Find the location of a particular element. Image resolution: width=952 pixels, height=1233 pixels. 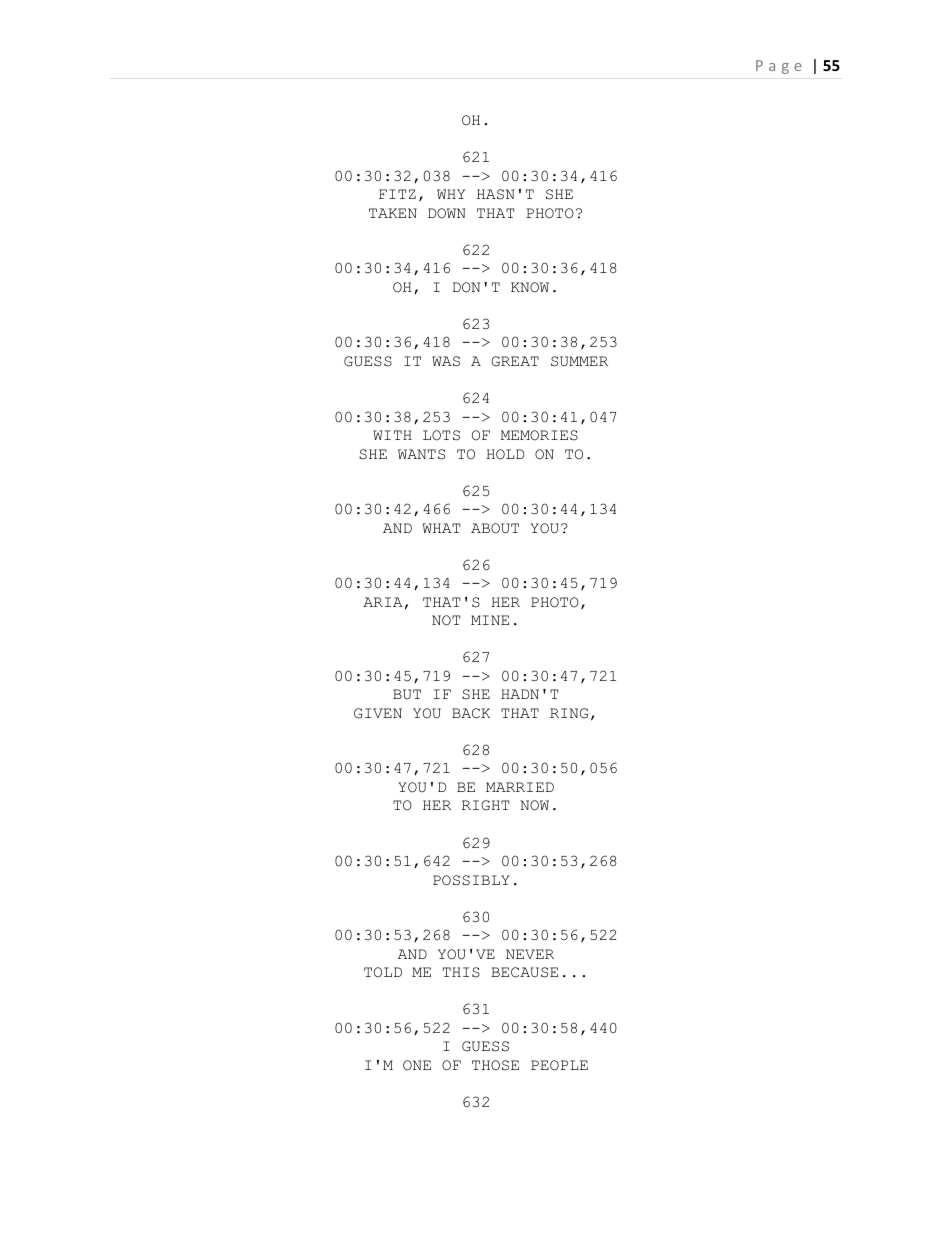

BUT is located at coordinates (407, 694).
